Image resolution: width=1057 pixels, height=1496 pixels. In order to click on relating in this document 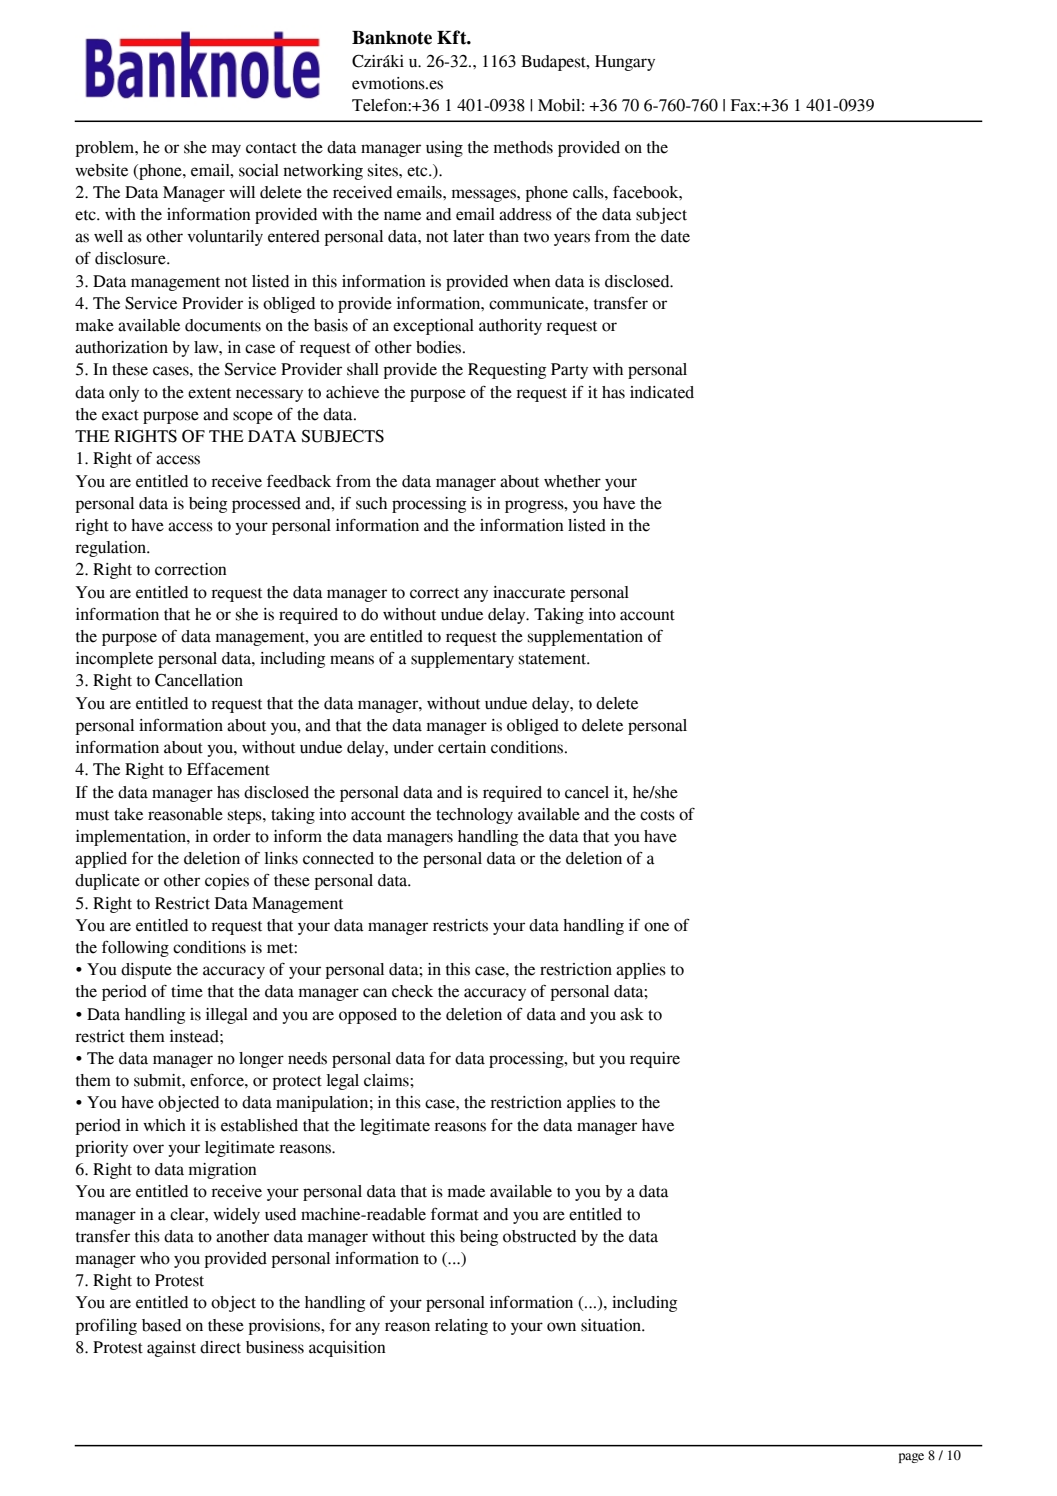, I will do `click(461, 1327)`.
